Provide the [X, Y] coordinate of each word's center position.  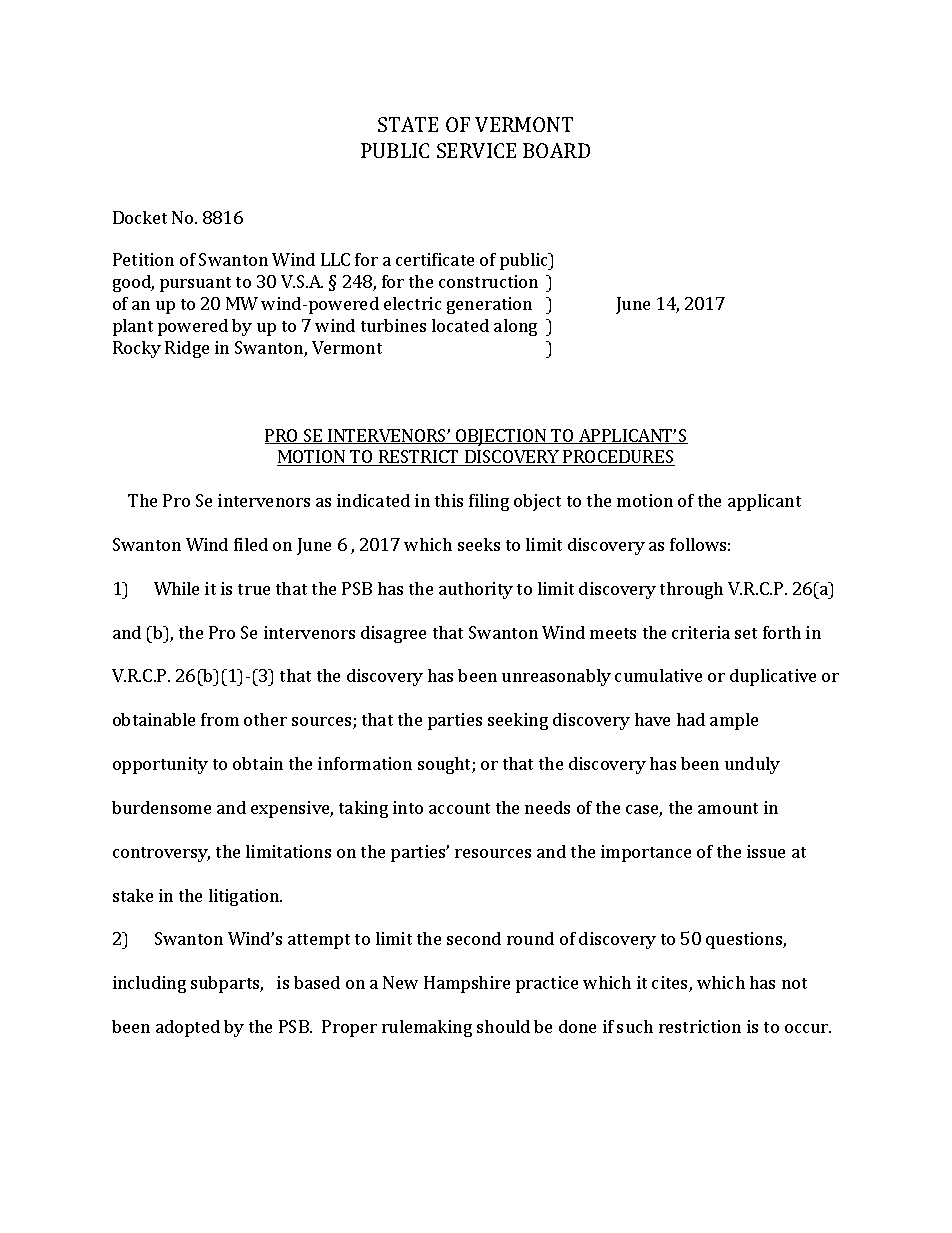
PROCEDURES [618, 458]
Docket [140, 217]
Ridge [187, 349]
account [459, 808]
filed [251, 544]
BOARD [556, 150]
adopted [188, 1028]
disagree [393, 634]
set [746, 633]
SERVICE [476, 150]
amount [728, 808]
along [515, 327]
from [220, 719]
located [460, 325]
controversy [161, 854]
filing [489, 502]
